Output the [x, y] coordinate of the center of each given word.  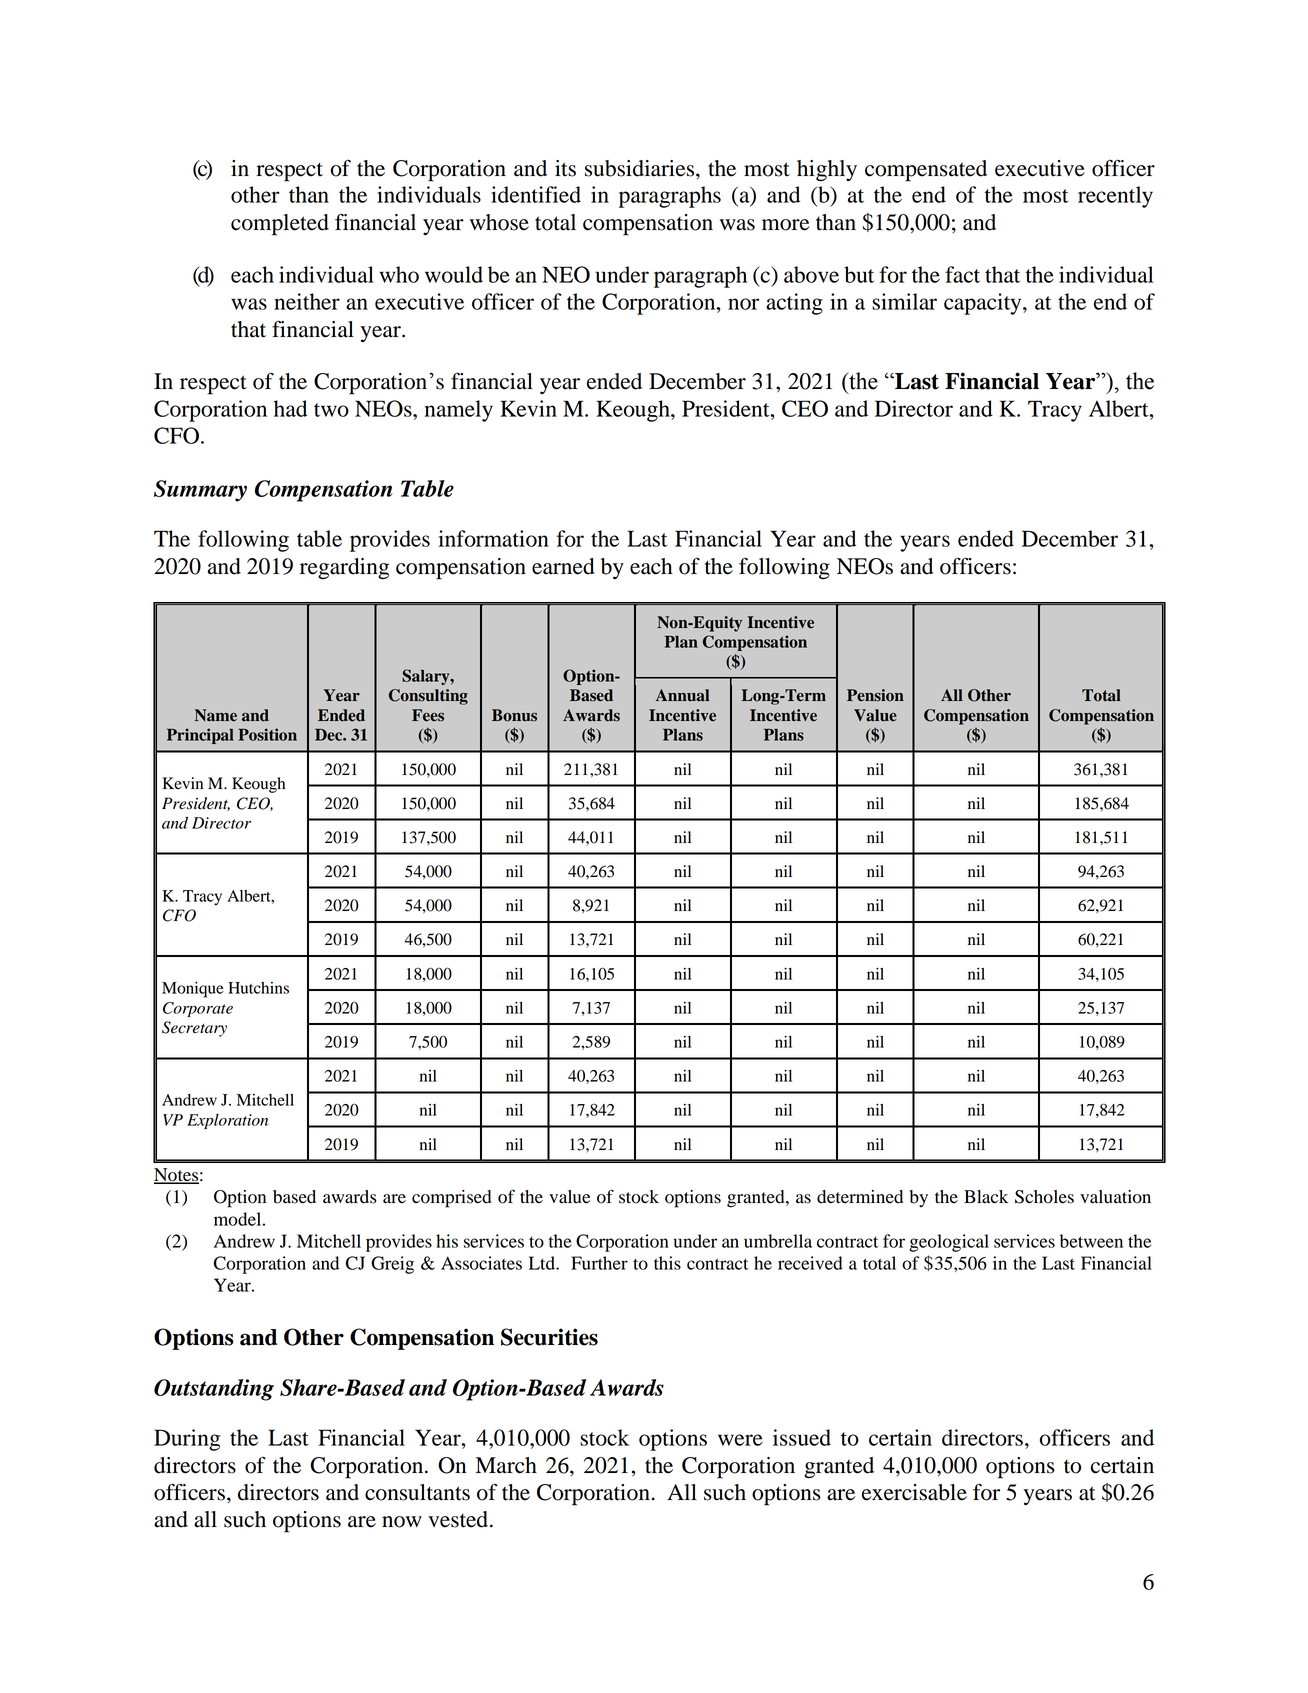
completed [280, 225]
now [402, 1522]
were [740, 1440]
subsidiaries [641, 168]
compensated [926, 171]
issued [802, 1437]
